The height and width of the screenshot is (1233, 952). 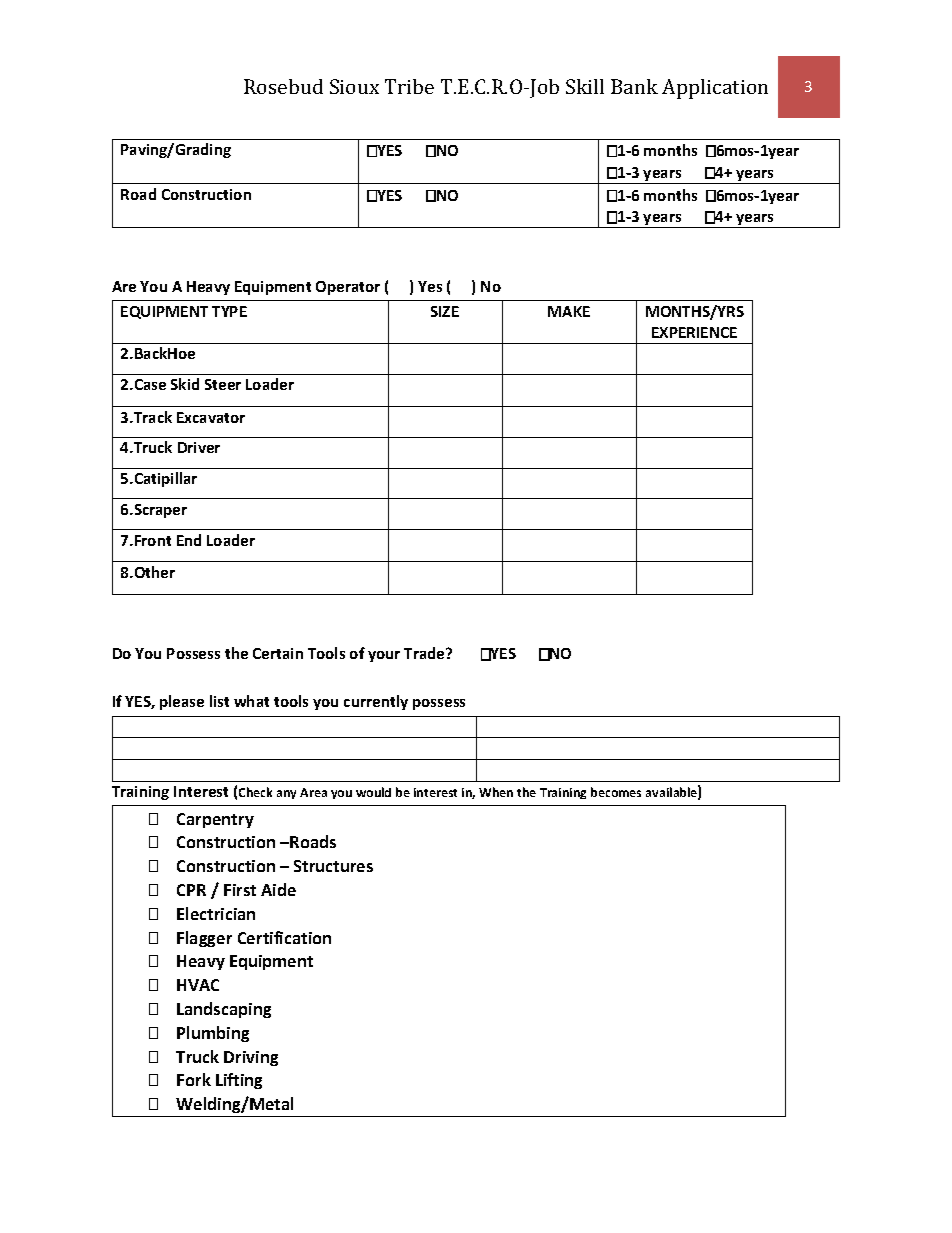 I want to click on becomes, so click(x=616, y=792).
